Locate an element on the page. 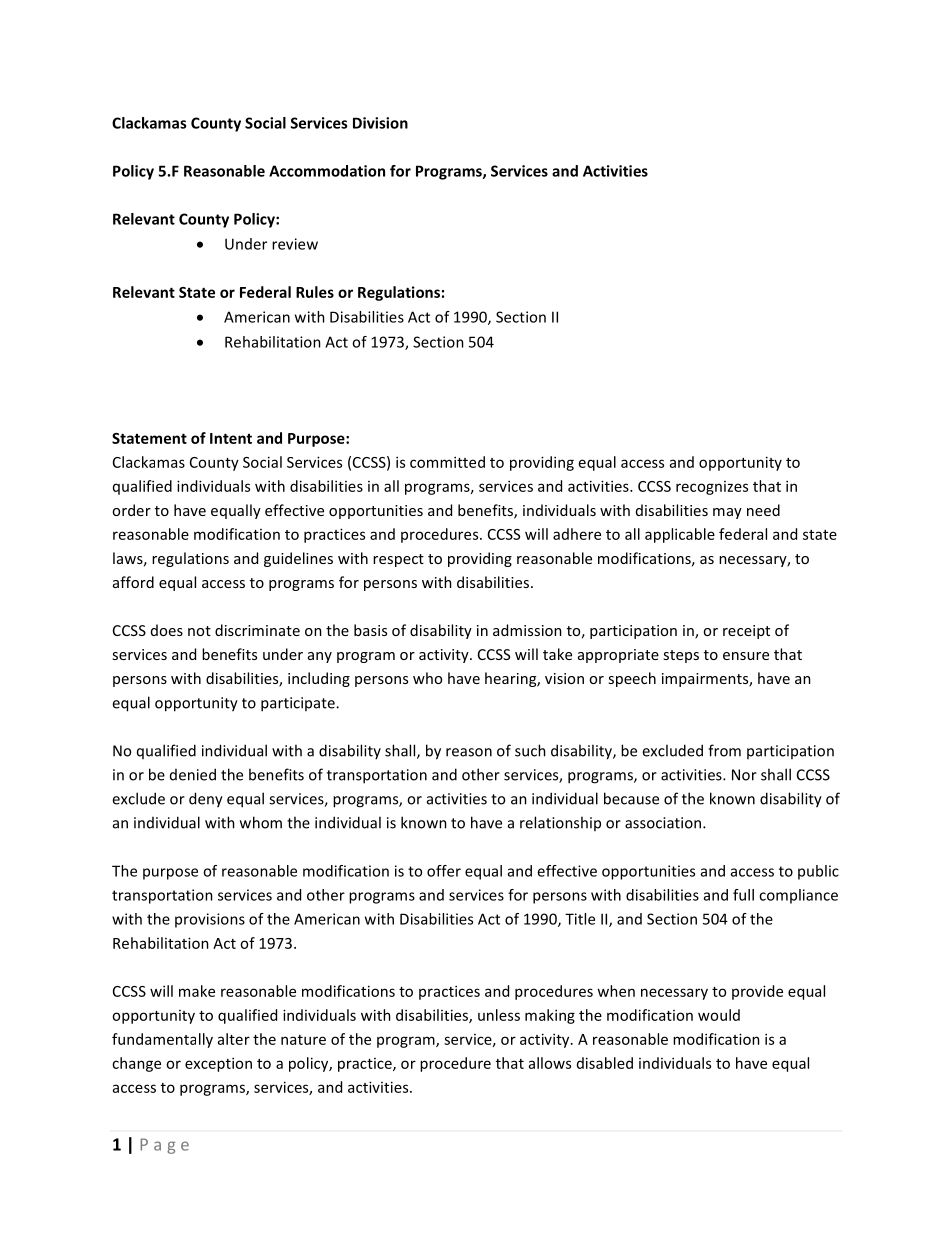  committed is located at coordinates (447, 462).
